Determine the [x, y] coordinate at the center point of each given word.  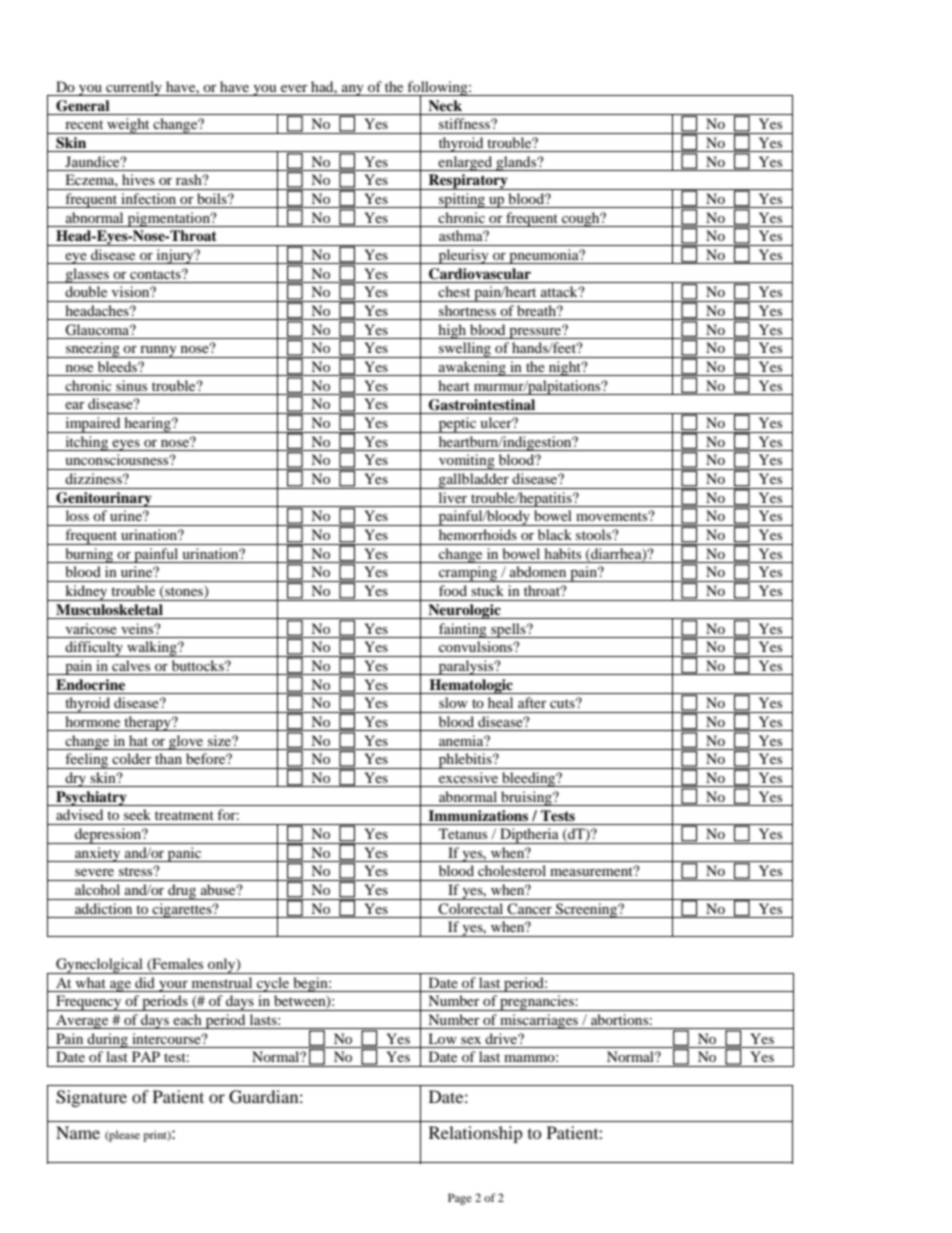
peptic [457, 425]
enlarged [466, 163]
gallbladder [474, 481]
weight [128, 126]
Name [78, 1132]
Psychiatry [91, 798]
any [353, 90]
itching [87, 443]
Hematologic [471, 686]
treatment [184, 815]
